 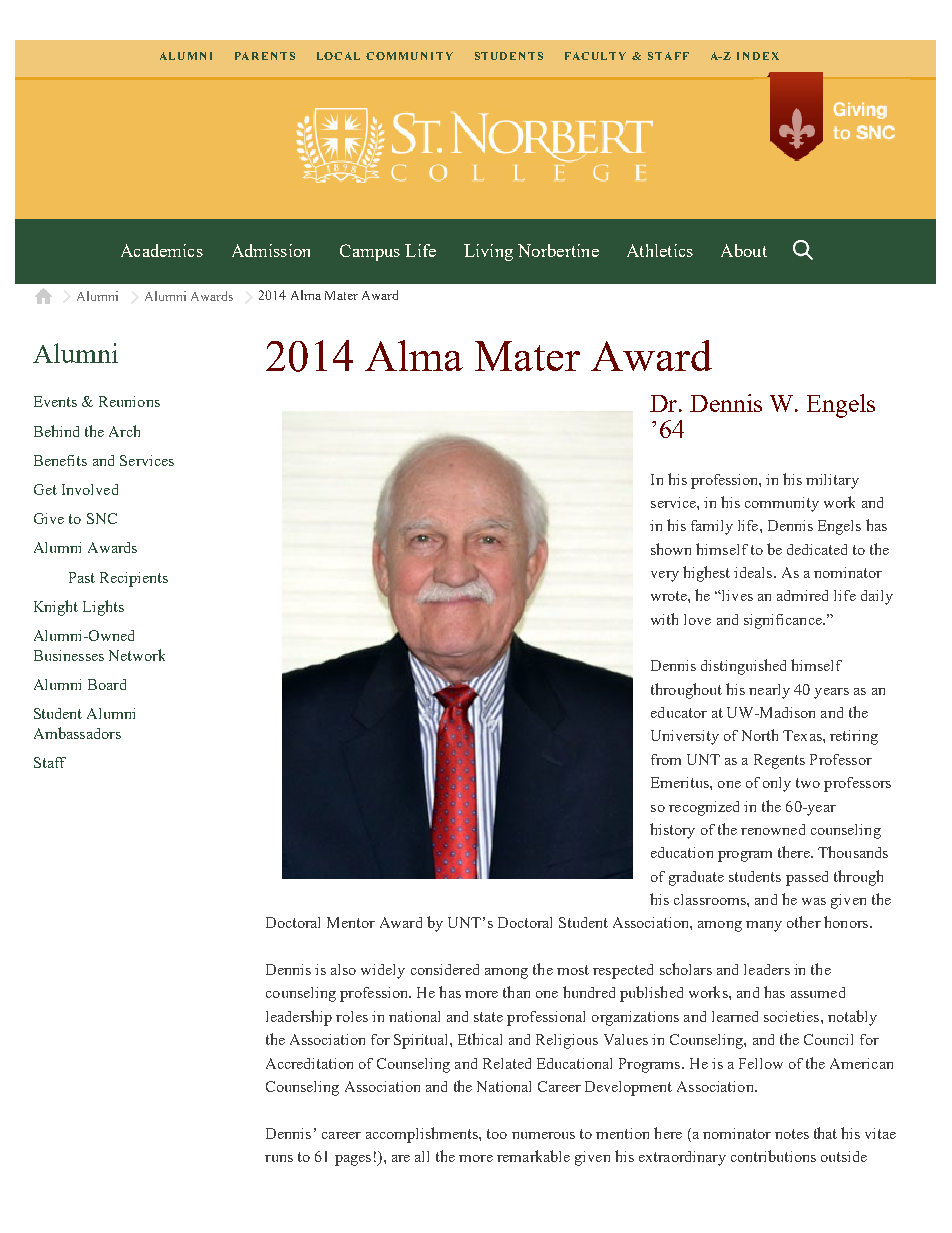 I want to click on considered, so click(x=445, y=969).
